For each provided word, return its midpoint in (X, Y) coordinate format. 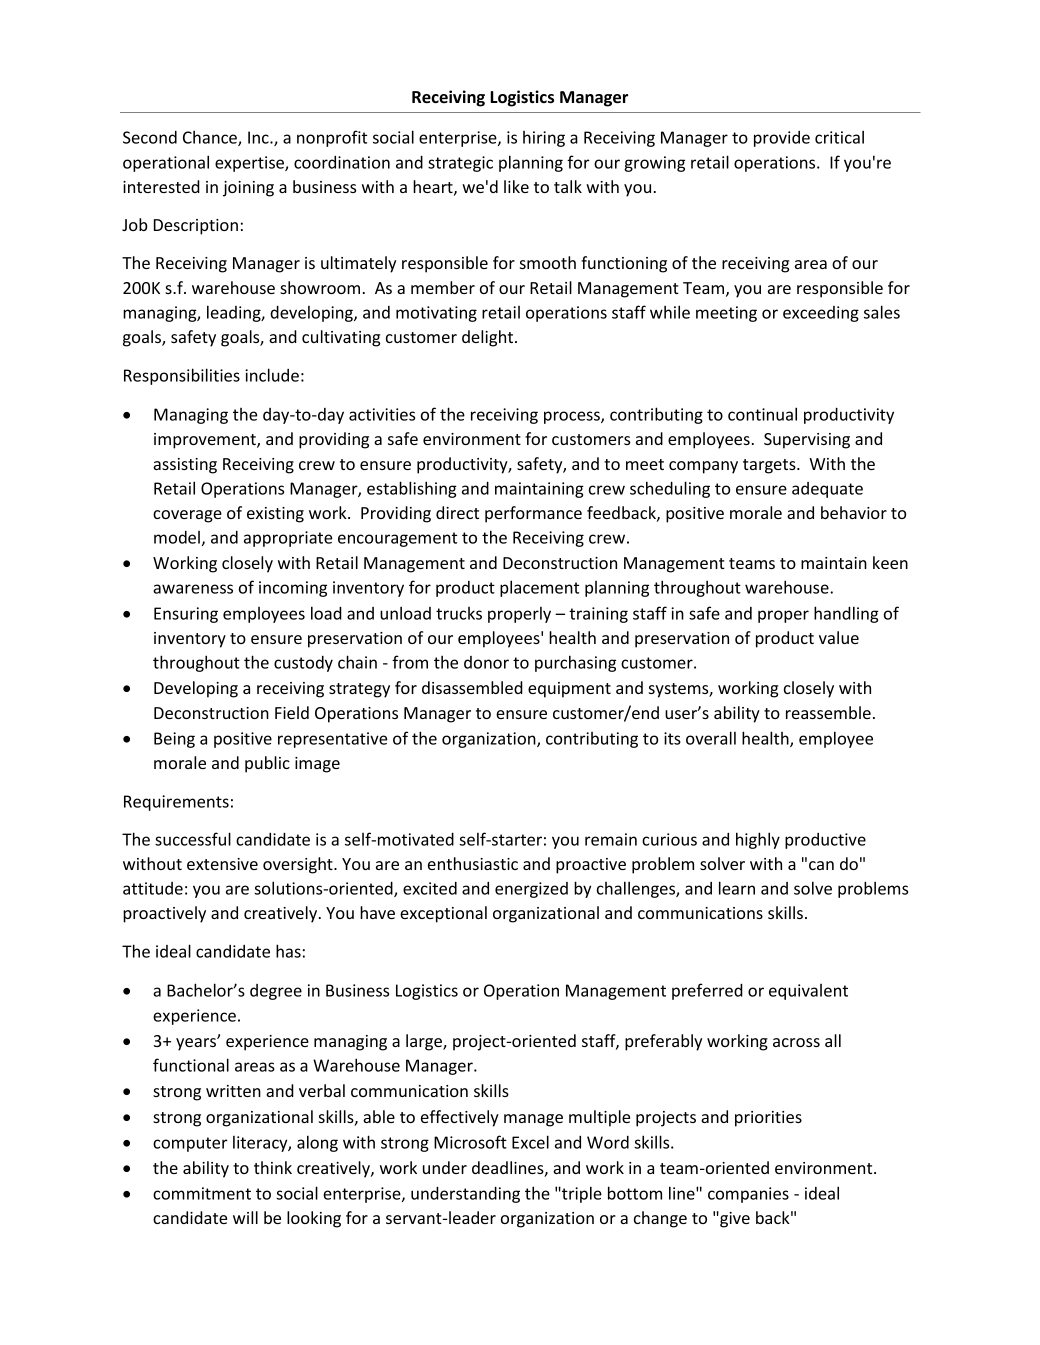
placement (539, 588)
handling (846, 614)
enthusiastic (473, 863)
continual (762, 414)
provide (782, 139)
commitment (202, 1193)
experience (194, 1017)
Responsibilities (182, 376)
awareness (193, 589)
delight (489, 338)
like (516, 186)
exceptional (443, 914)
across (796, 1042)
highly (758, 840)
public (267, 764)
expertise (250, 164)
